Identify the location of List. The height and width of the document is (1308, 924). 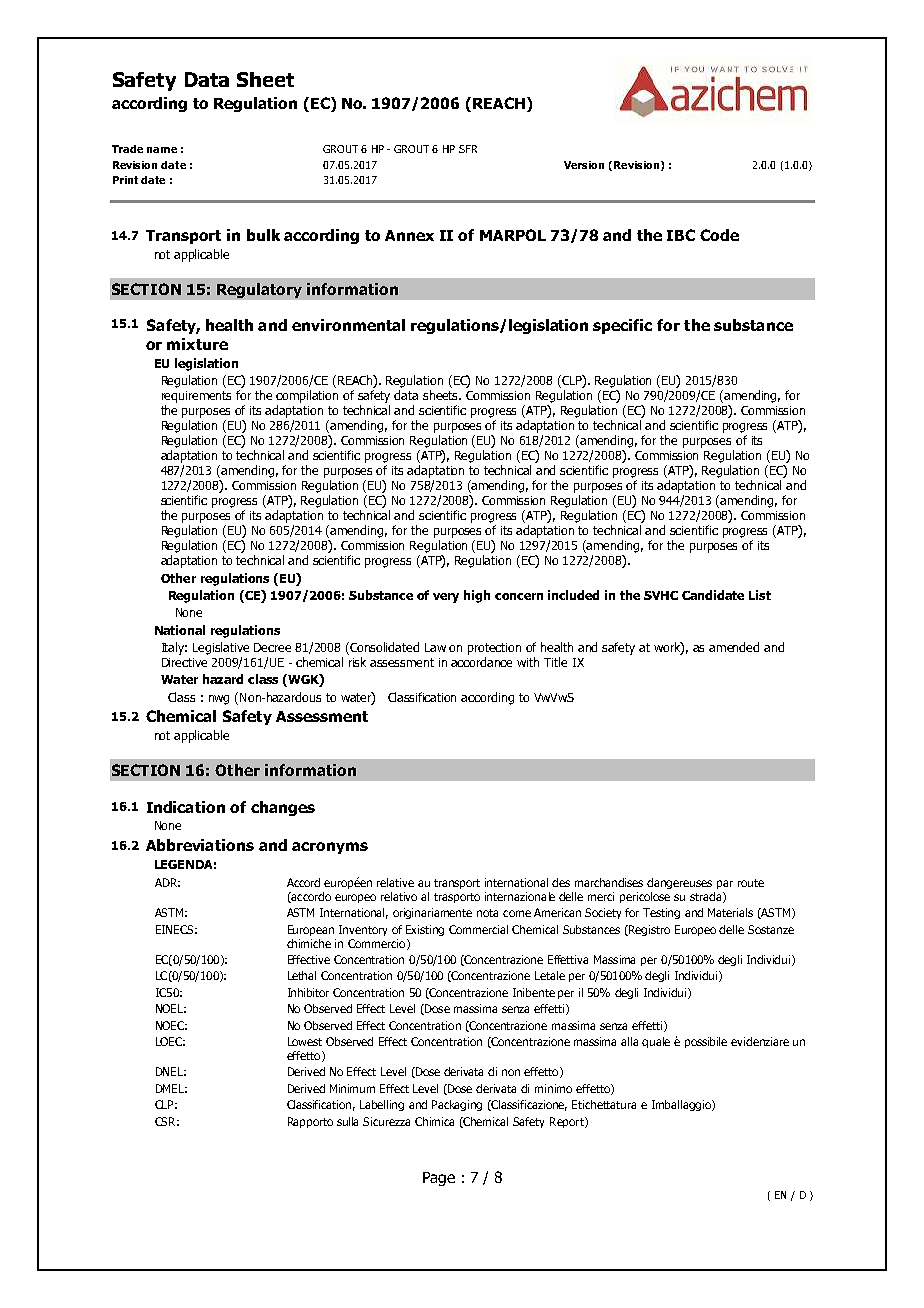
(760, 595).
